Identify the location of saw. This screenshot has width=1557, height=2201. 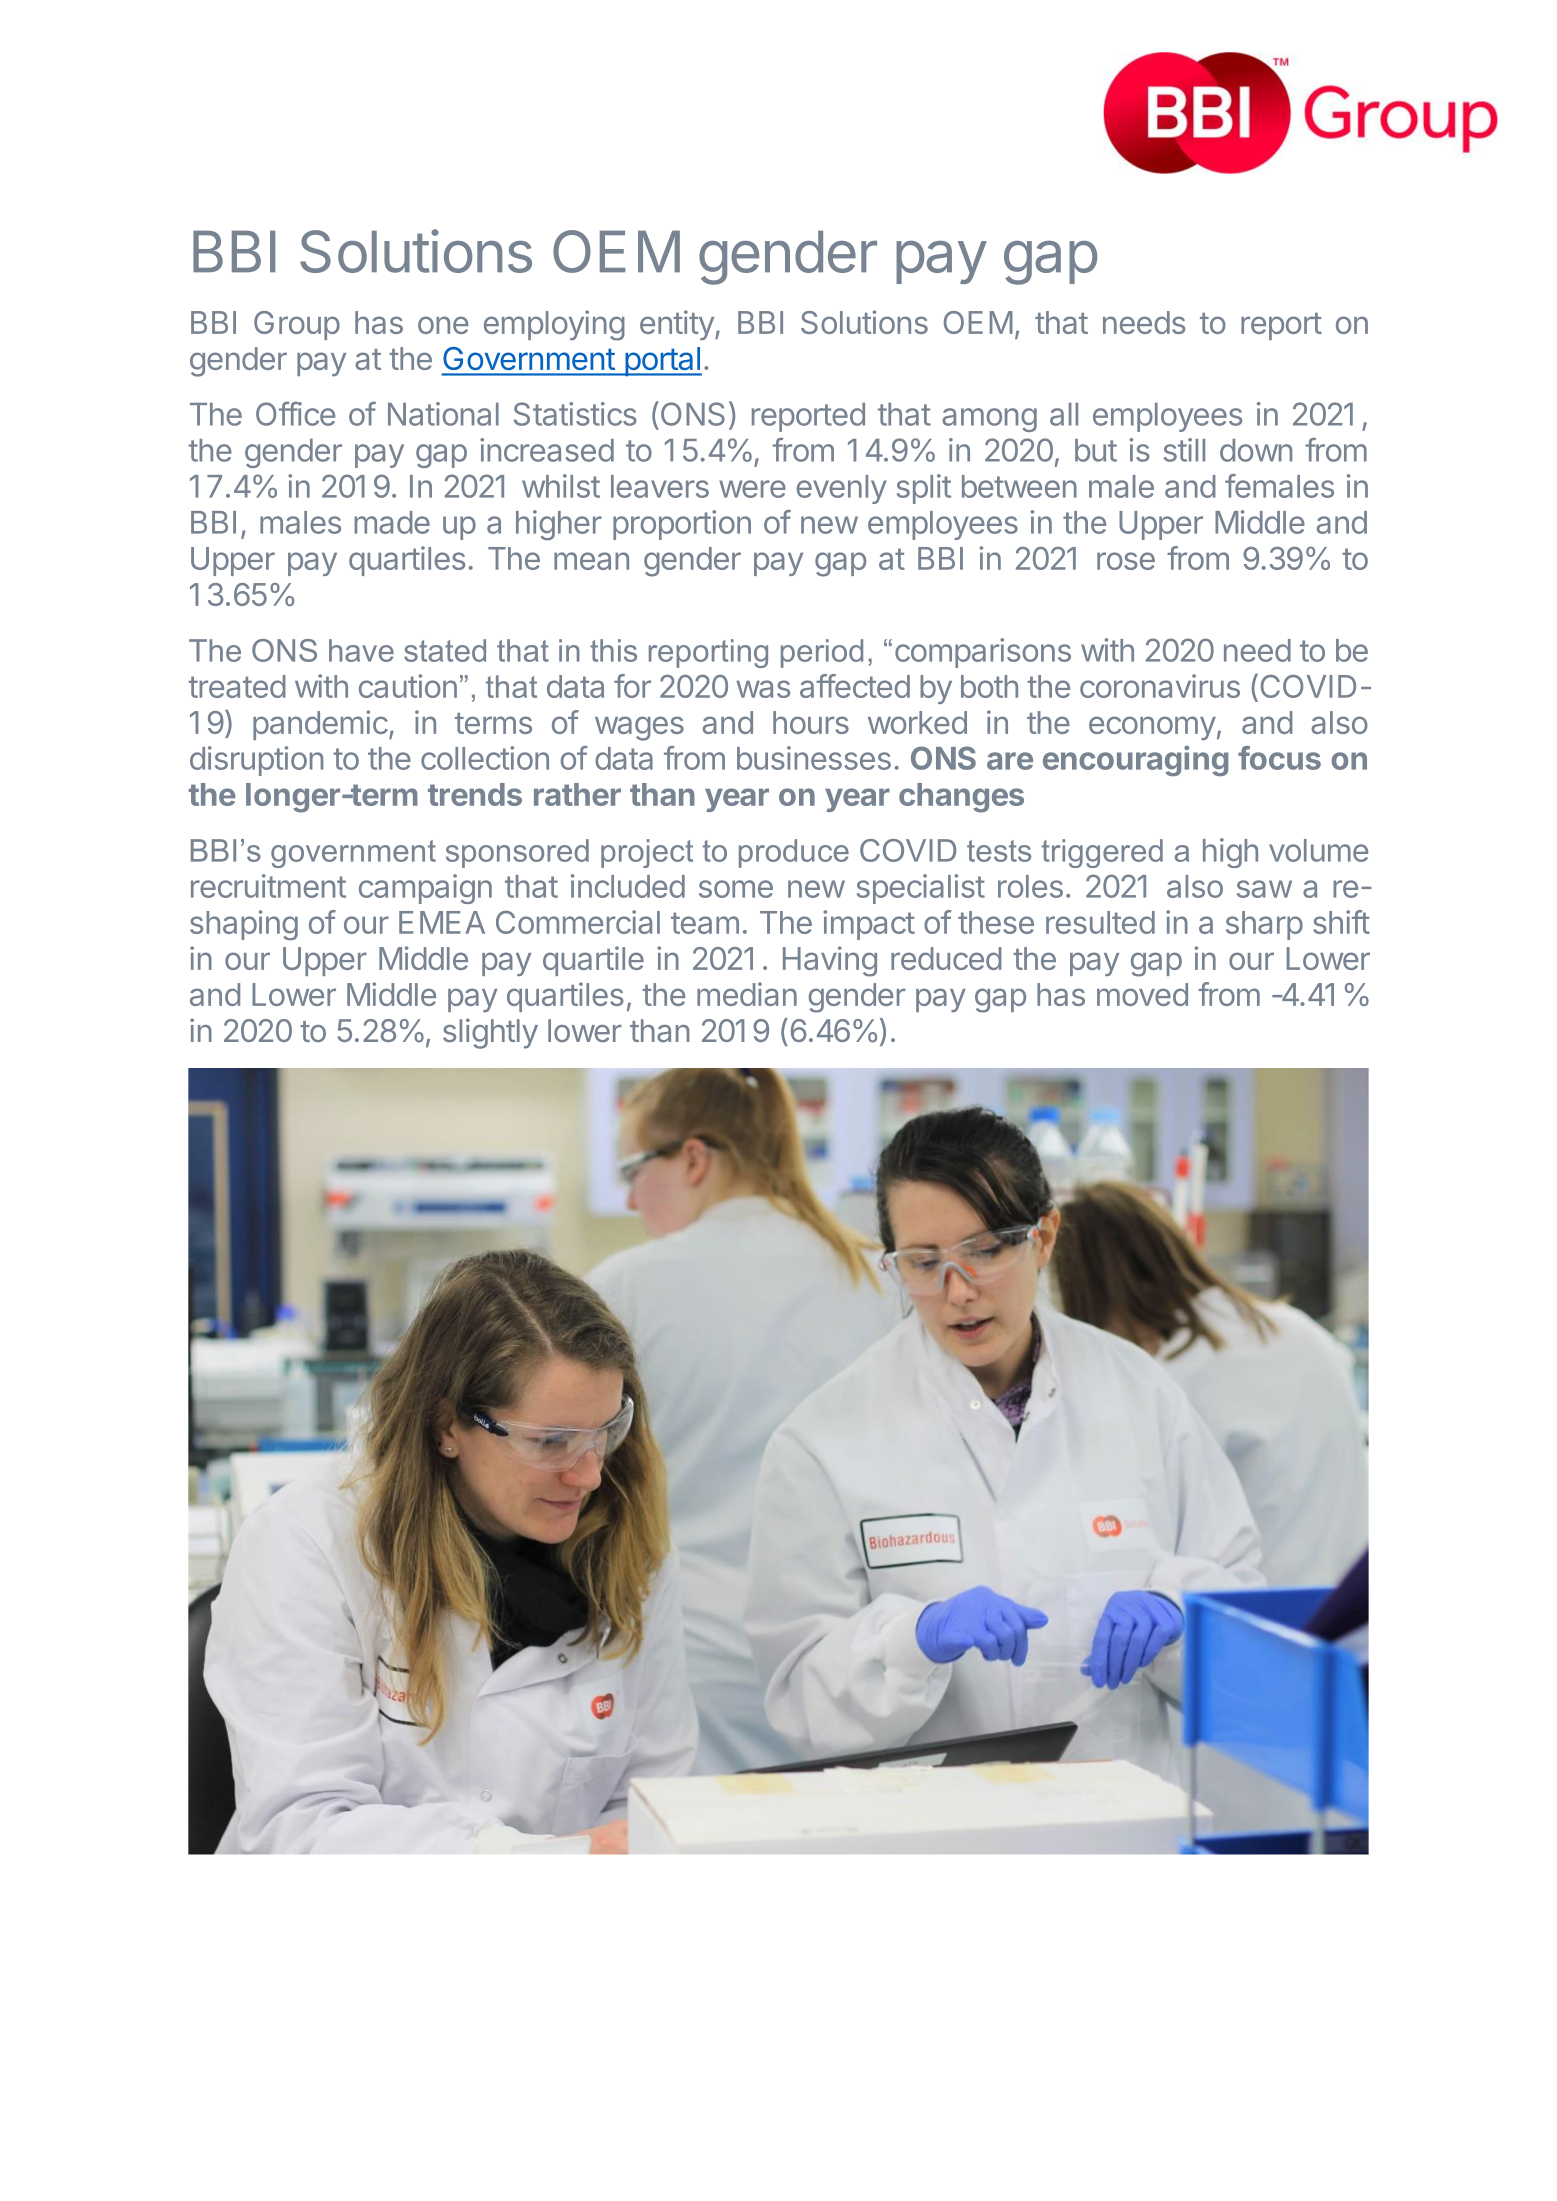
(1264, 889).
